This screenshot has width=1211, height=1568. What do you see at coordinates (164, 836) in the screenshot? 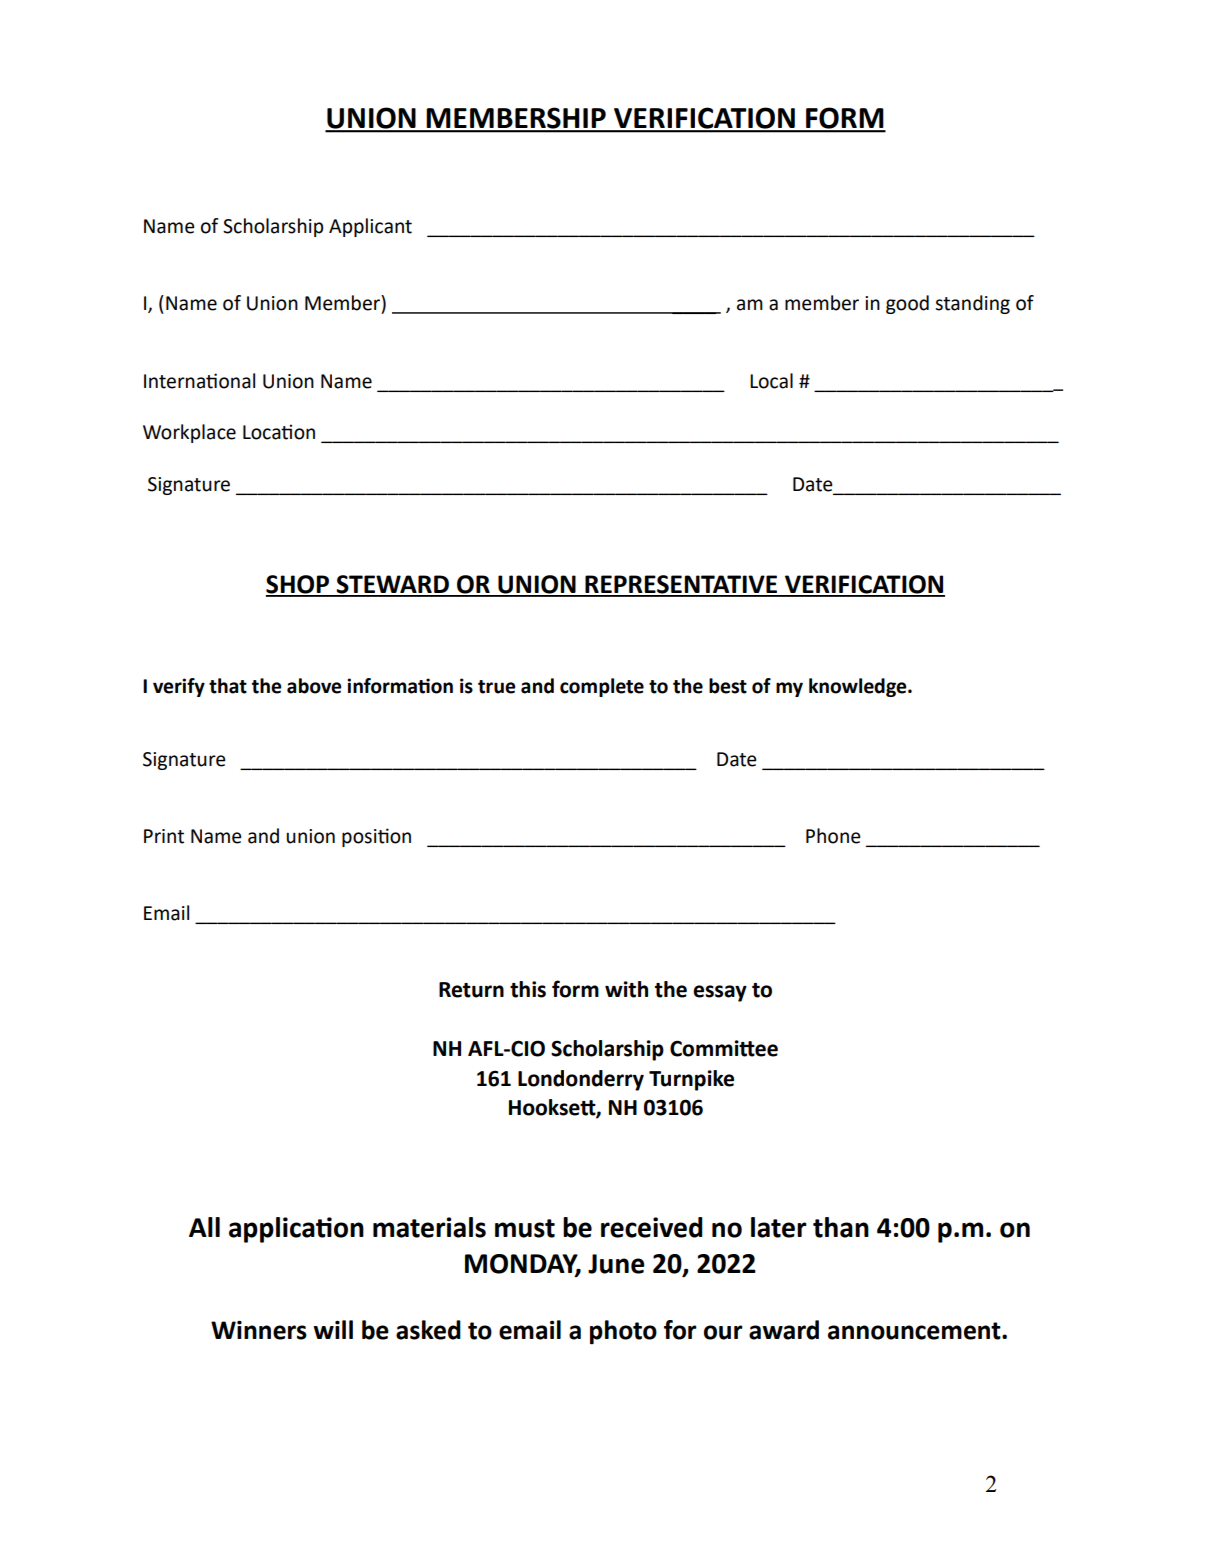
I see `Print` at bounding box center [164, 836].
